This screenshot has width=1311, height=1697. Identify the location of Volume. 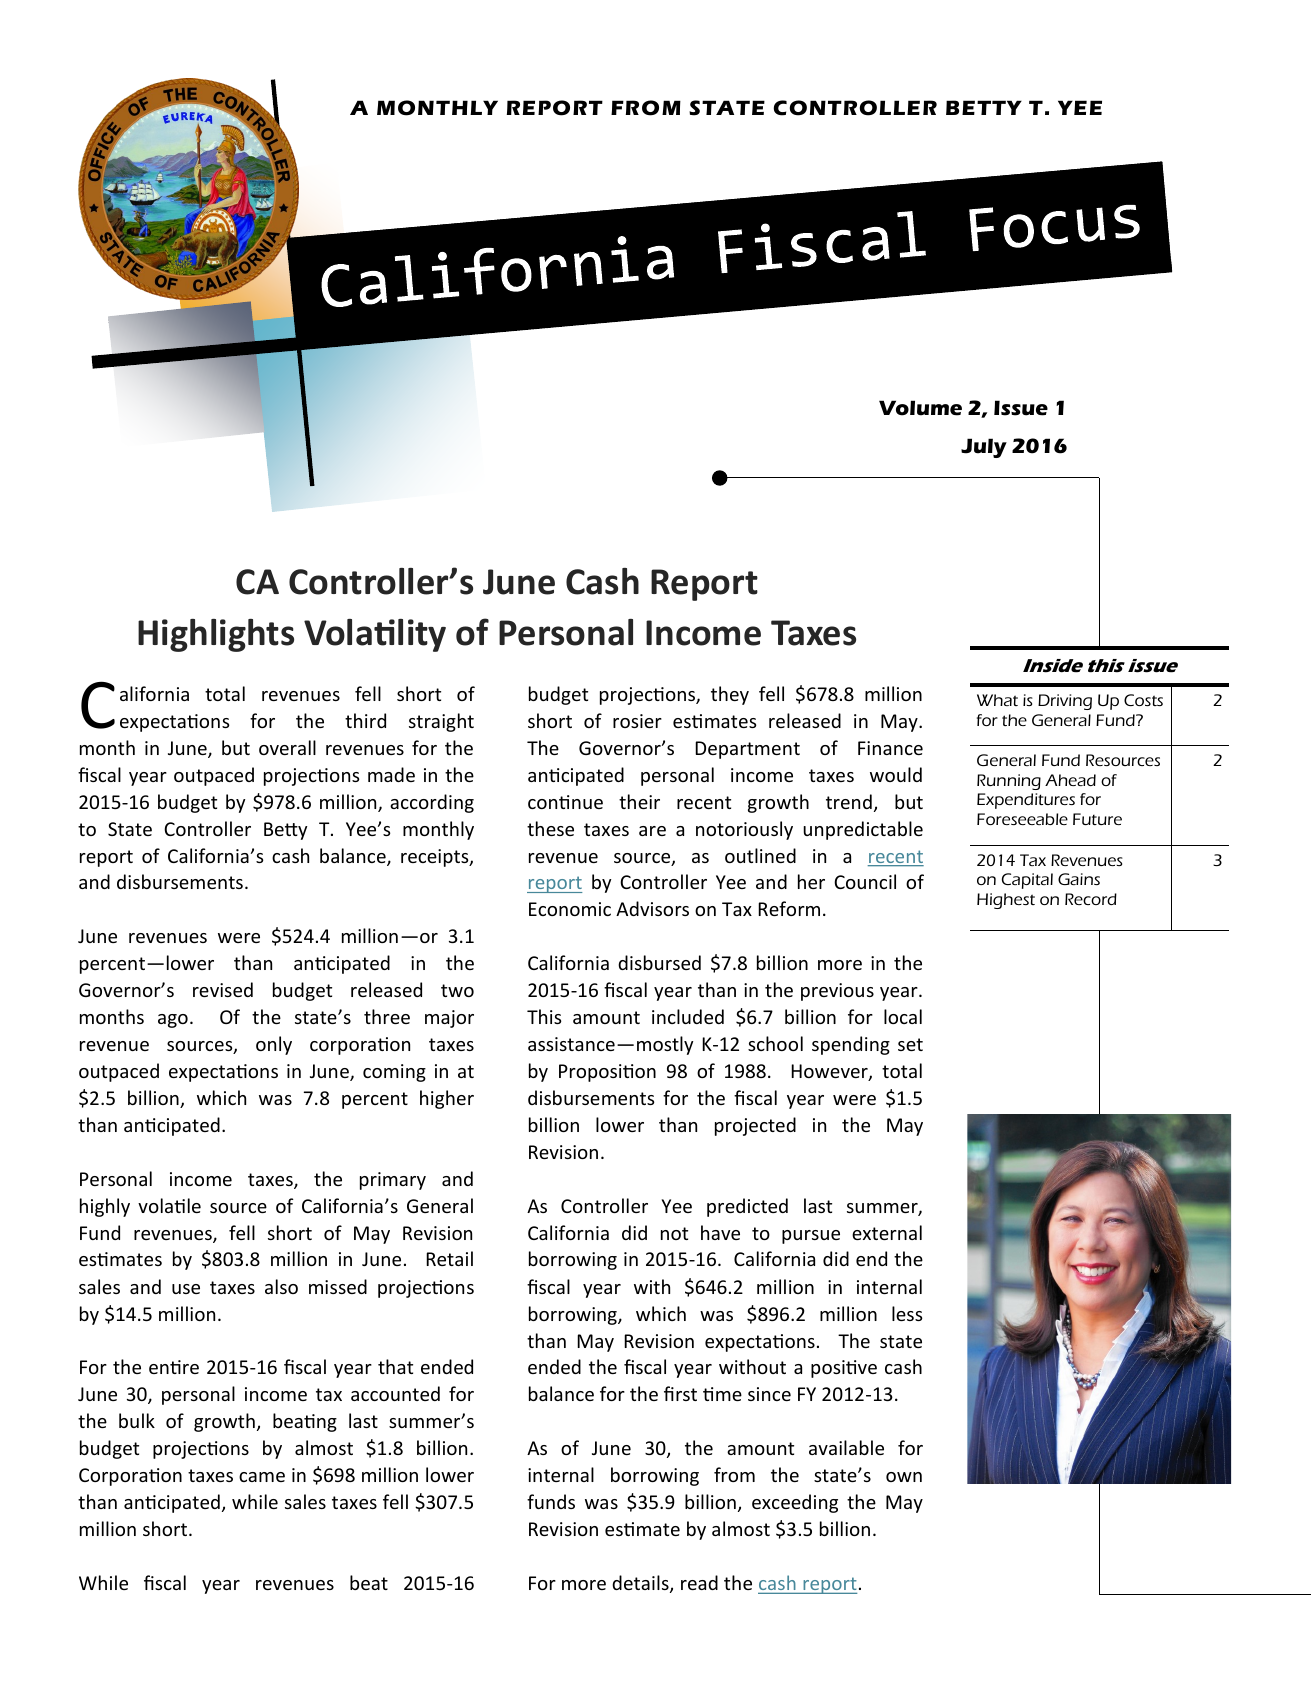
(920, 408).
